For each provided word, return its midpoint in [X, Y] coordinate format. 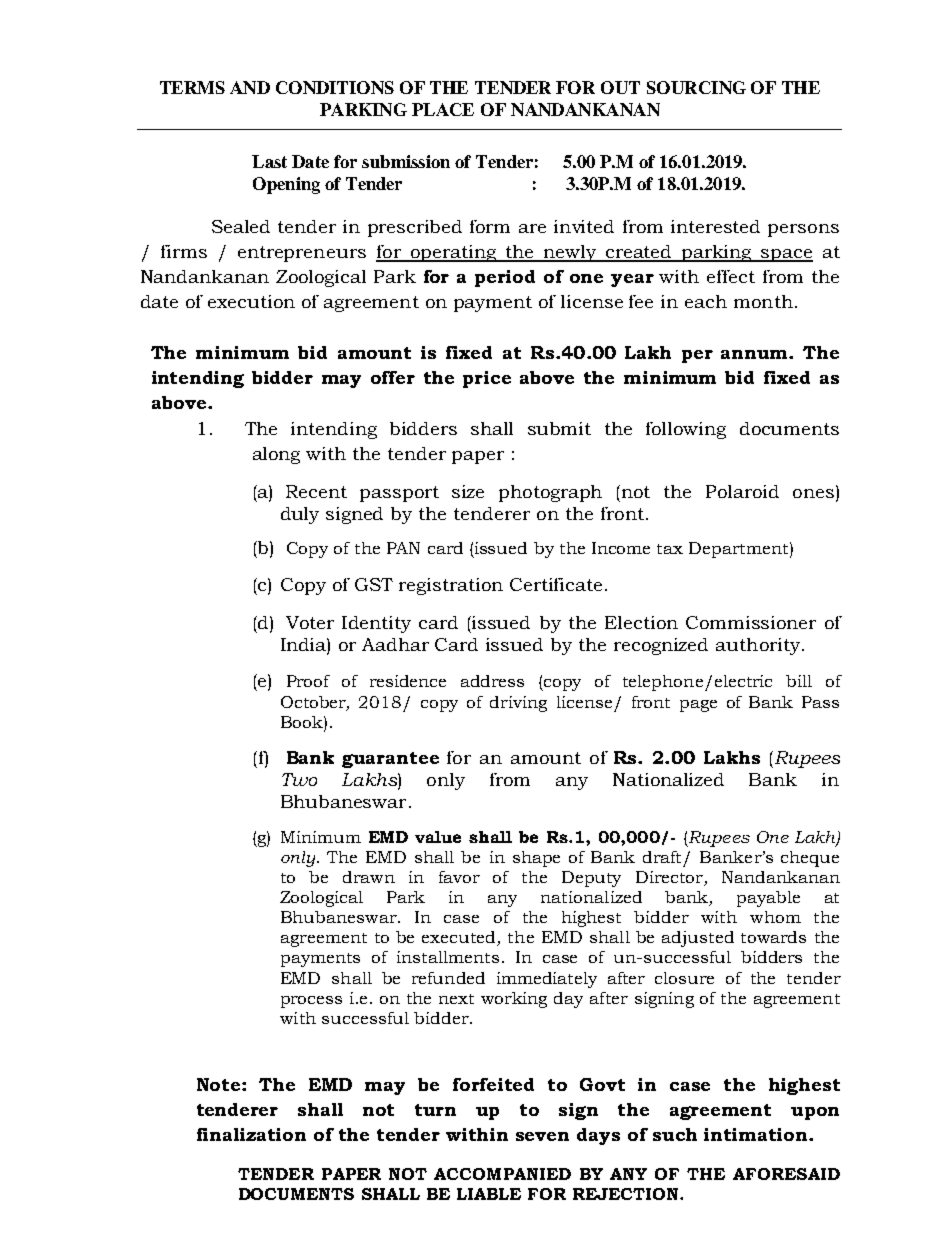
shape [536, 859]
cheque [810, 859]
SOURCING [696, 87]
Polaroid [742, 491]
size [468, 491]
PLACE [443, 109]
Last [269, 161]
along [276, 455]
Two [299, 779]
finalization [251, 1134]
